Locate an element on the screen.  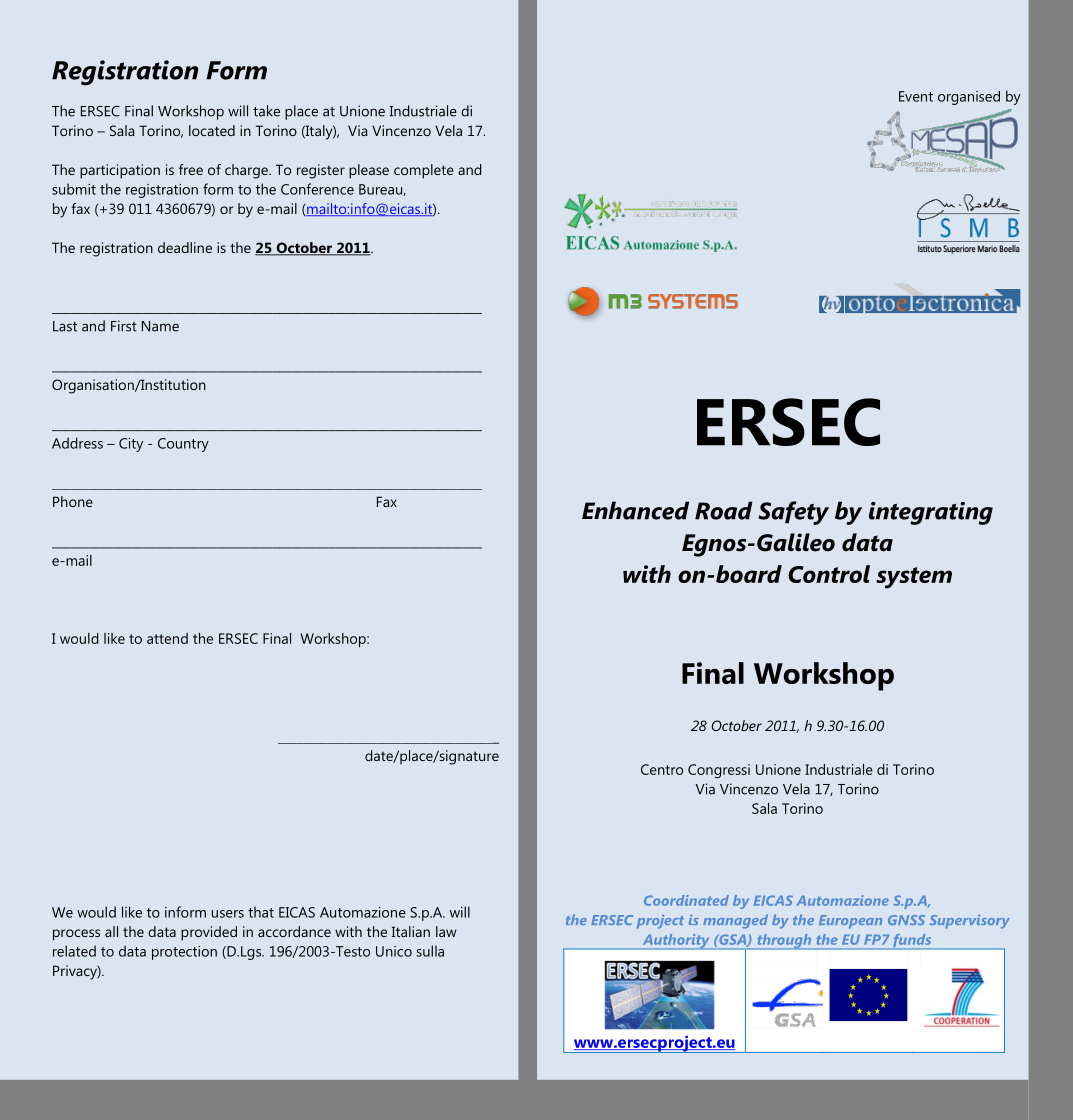
located is located at coordinates (212, 130).
